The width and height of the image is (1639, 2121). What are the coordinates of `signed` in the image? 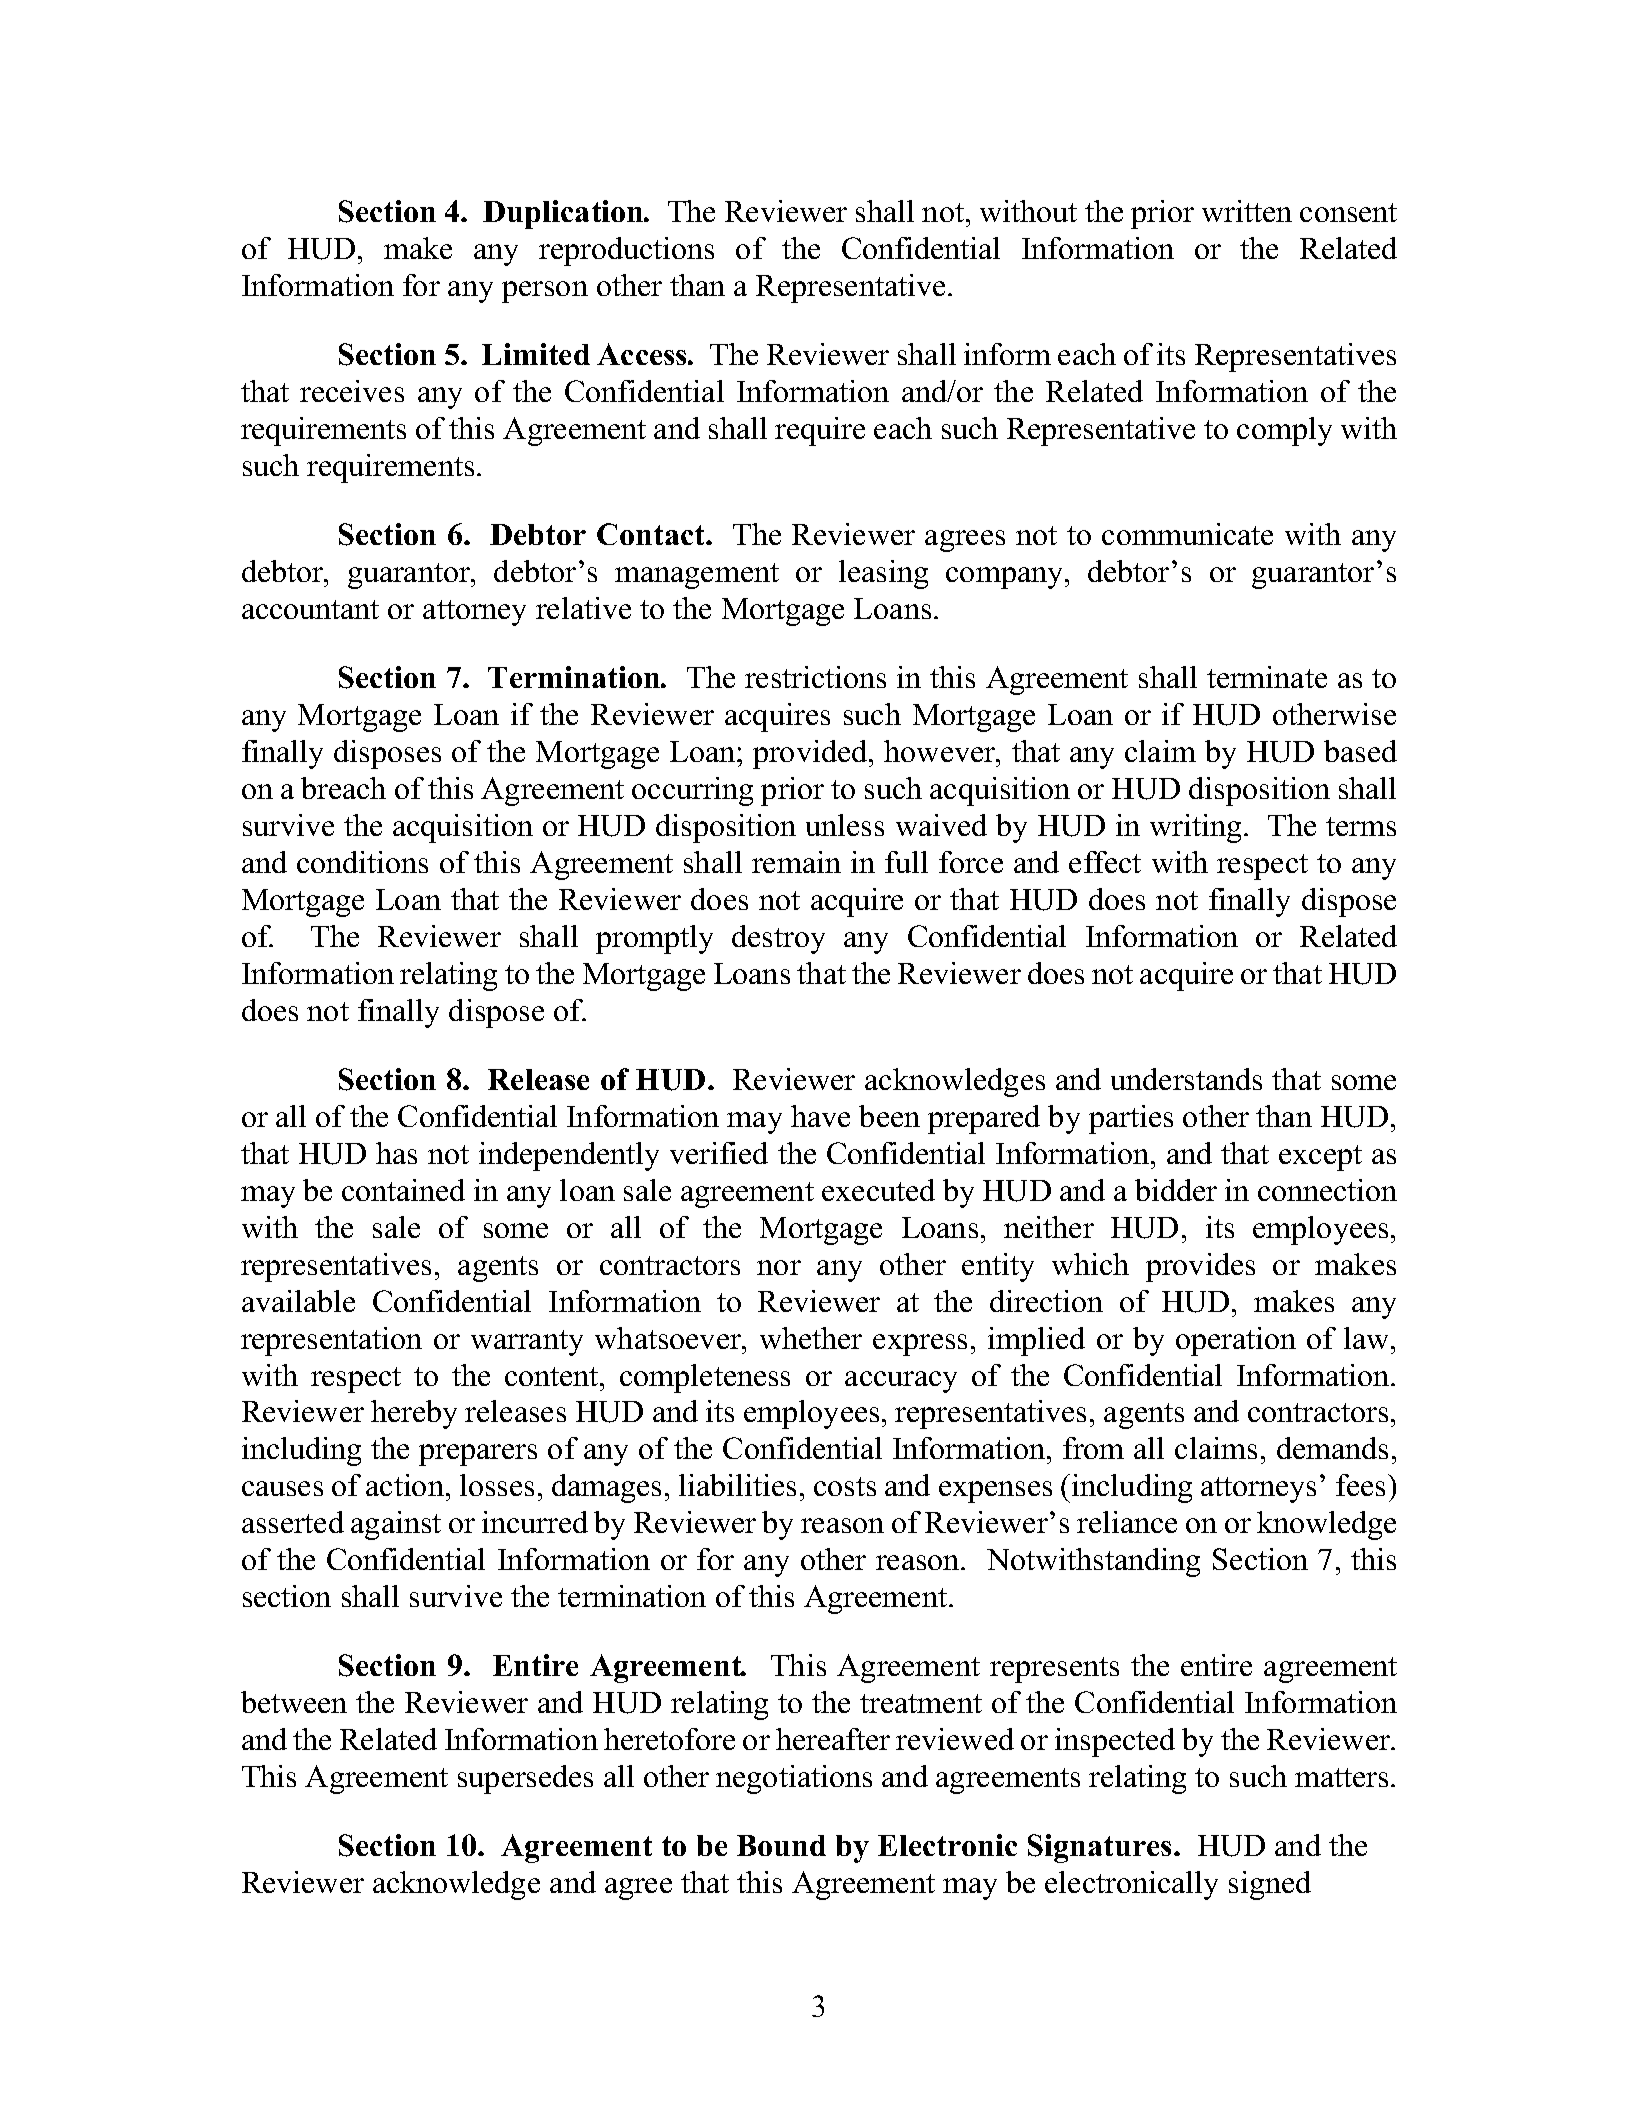 It's located at (1270, 1885).
